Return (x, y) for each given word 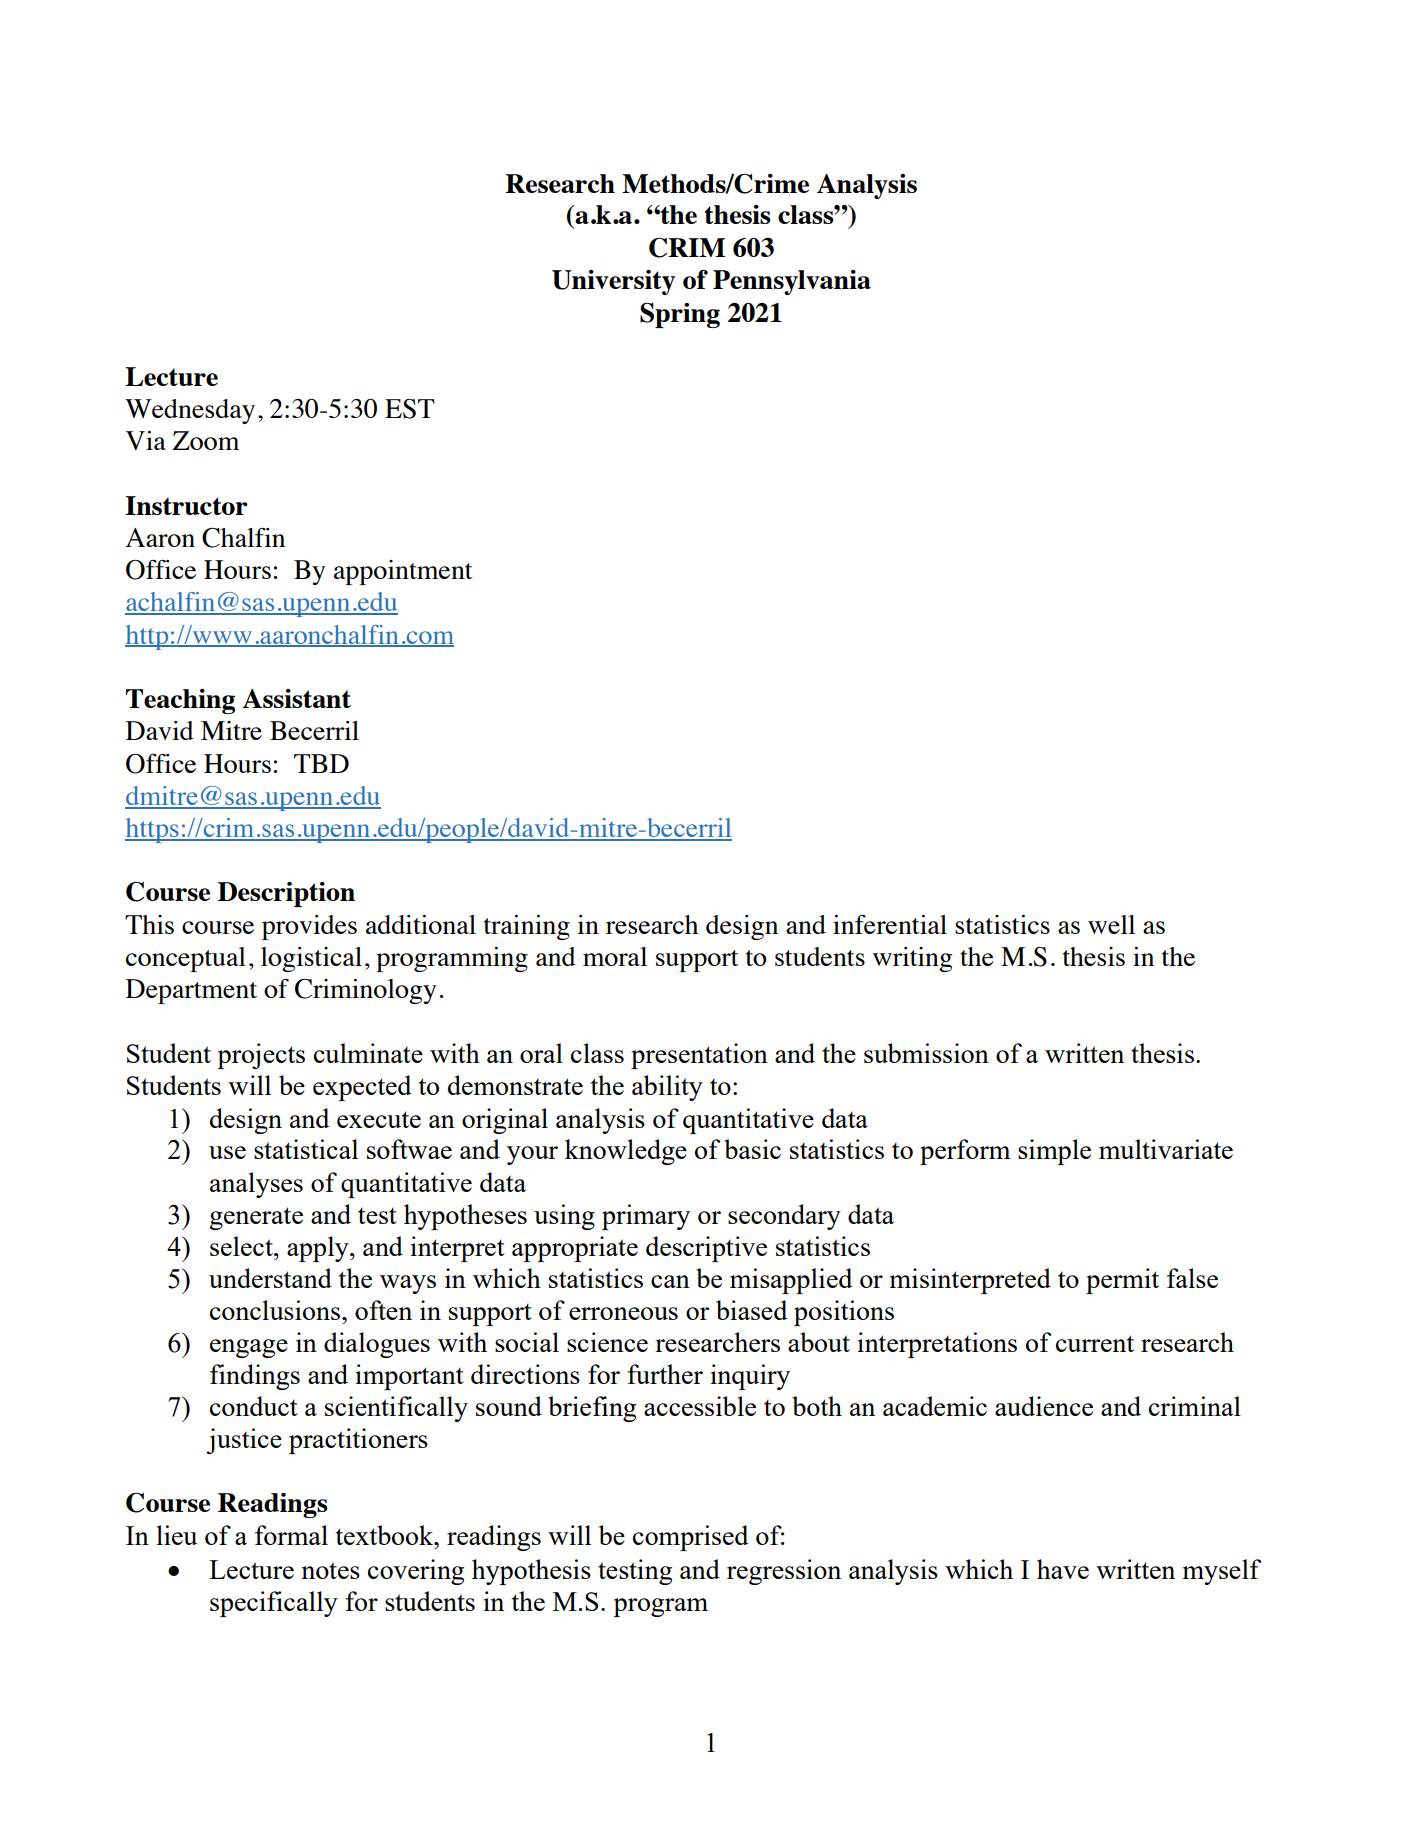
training (527, 927)
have (1063, 1569)
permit (1122, 1281)
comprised (690, 1538)
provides (309, 927)
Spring (680, 315)
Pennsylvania (792, 282)
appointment (403, 572)
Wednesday (190, 411)
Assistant (296, 698)
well (1111, 924)
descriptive (706, 1249)
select (242, 1246)
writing (912, 959)
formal (291, 1535)
